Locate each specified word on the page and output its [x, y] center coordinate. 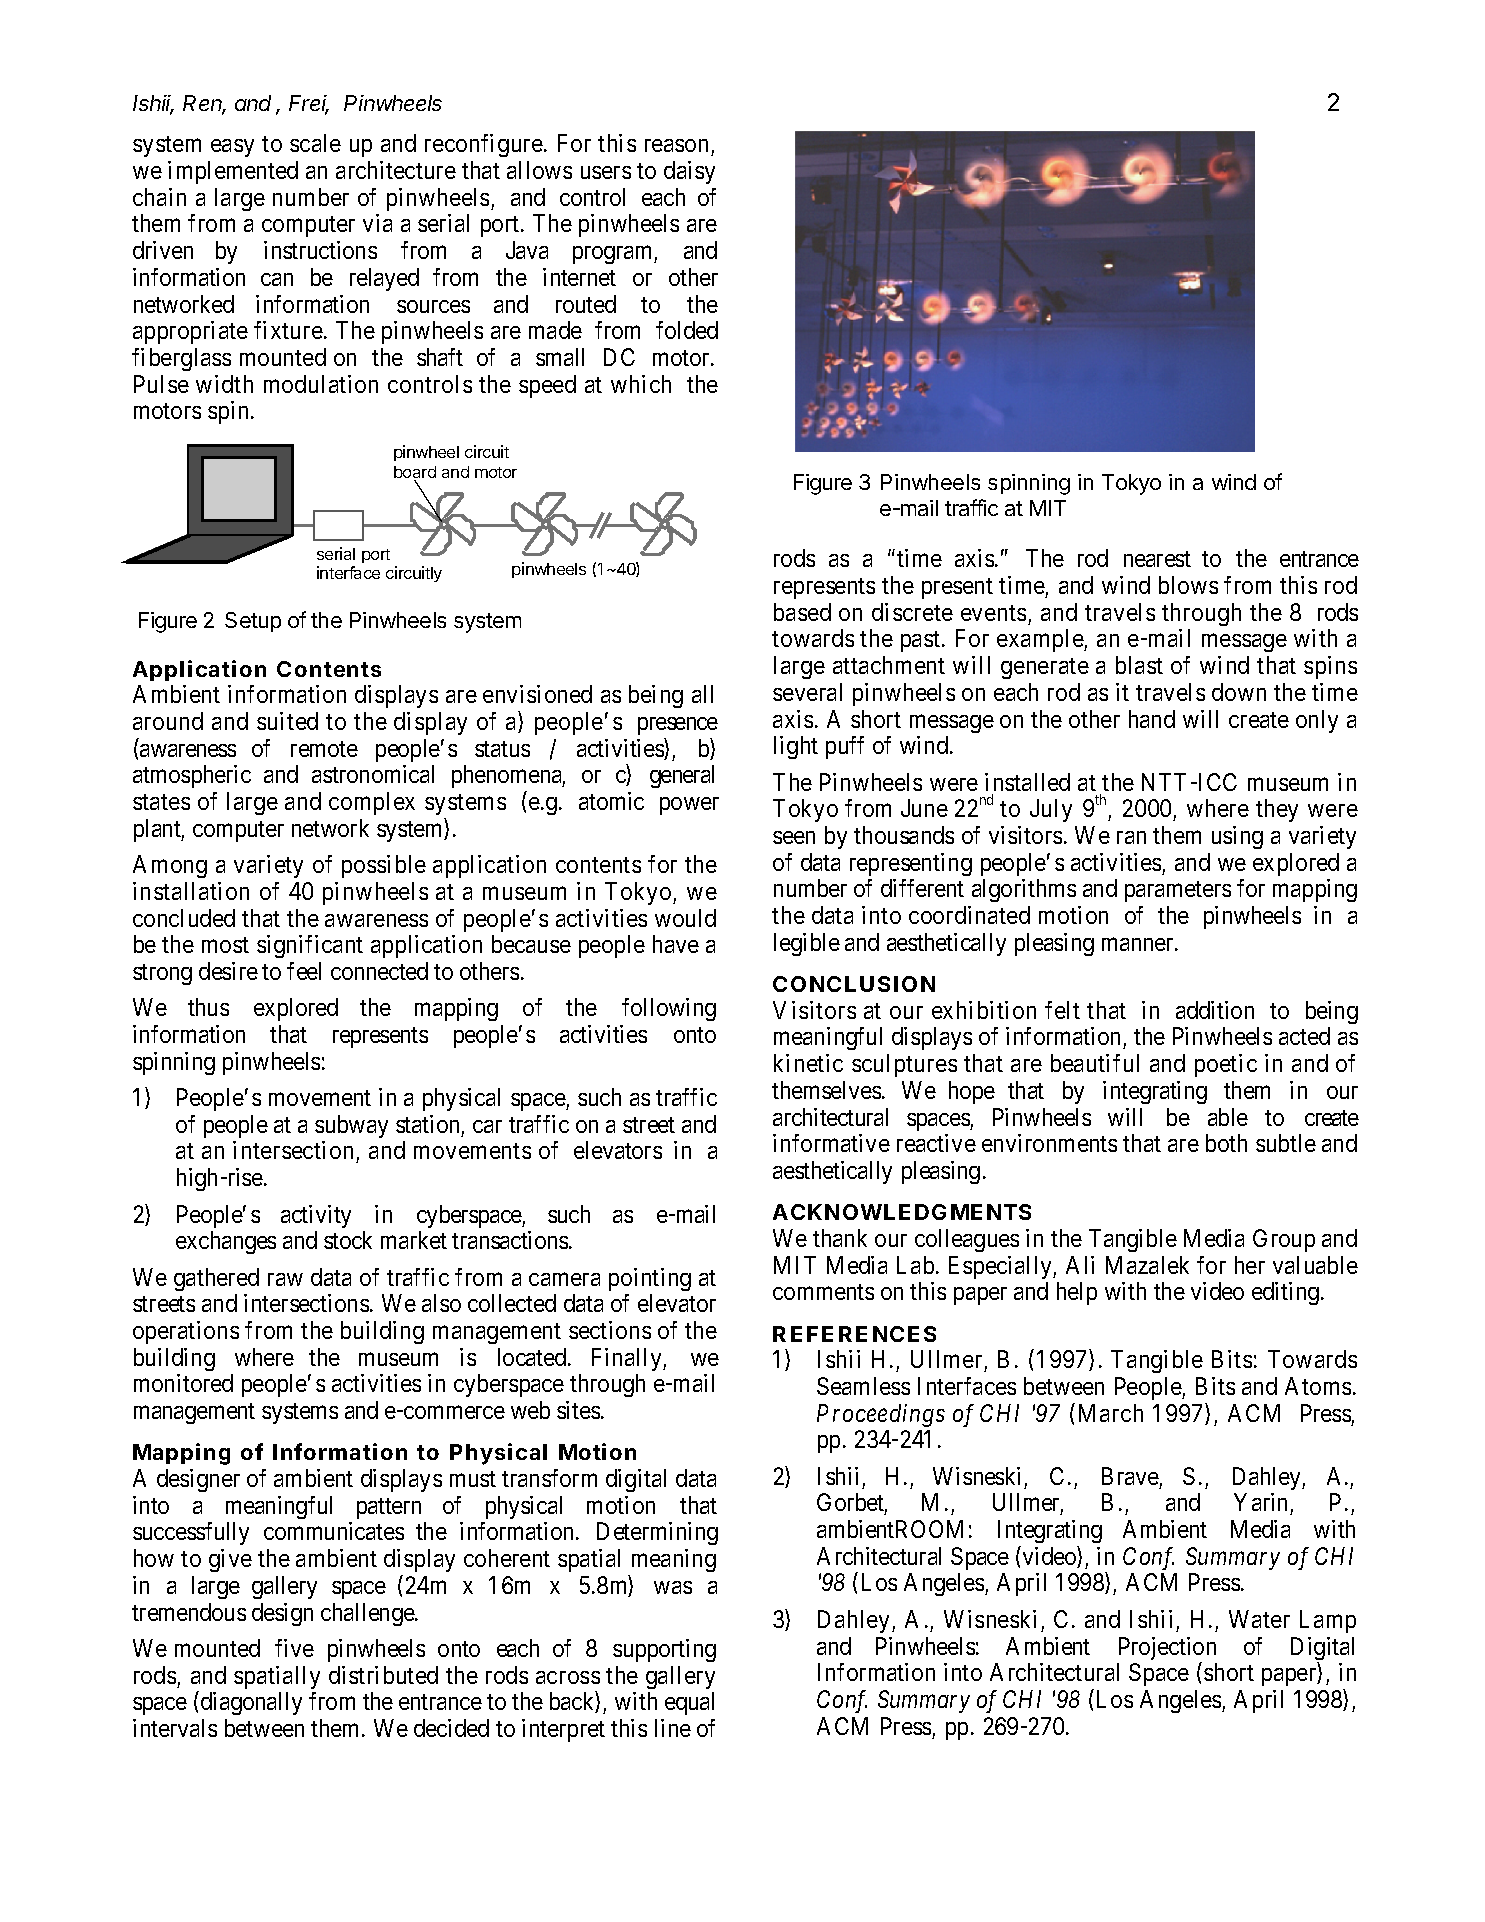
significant [310, 946]
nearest [1157, 559]
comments [823, 1292]
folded [687, 330]
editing [1285, 1293]
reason [678, 147]
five [294, 1648]
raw [285, 1279]
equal [689, 1703]
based [802, 612]
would [685, 918]
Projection [1167, 1650]
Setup [253, 622]
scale [315, 143]
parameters [1178, 891]
